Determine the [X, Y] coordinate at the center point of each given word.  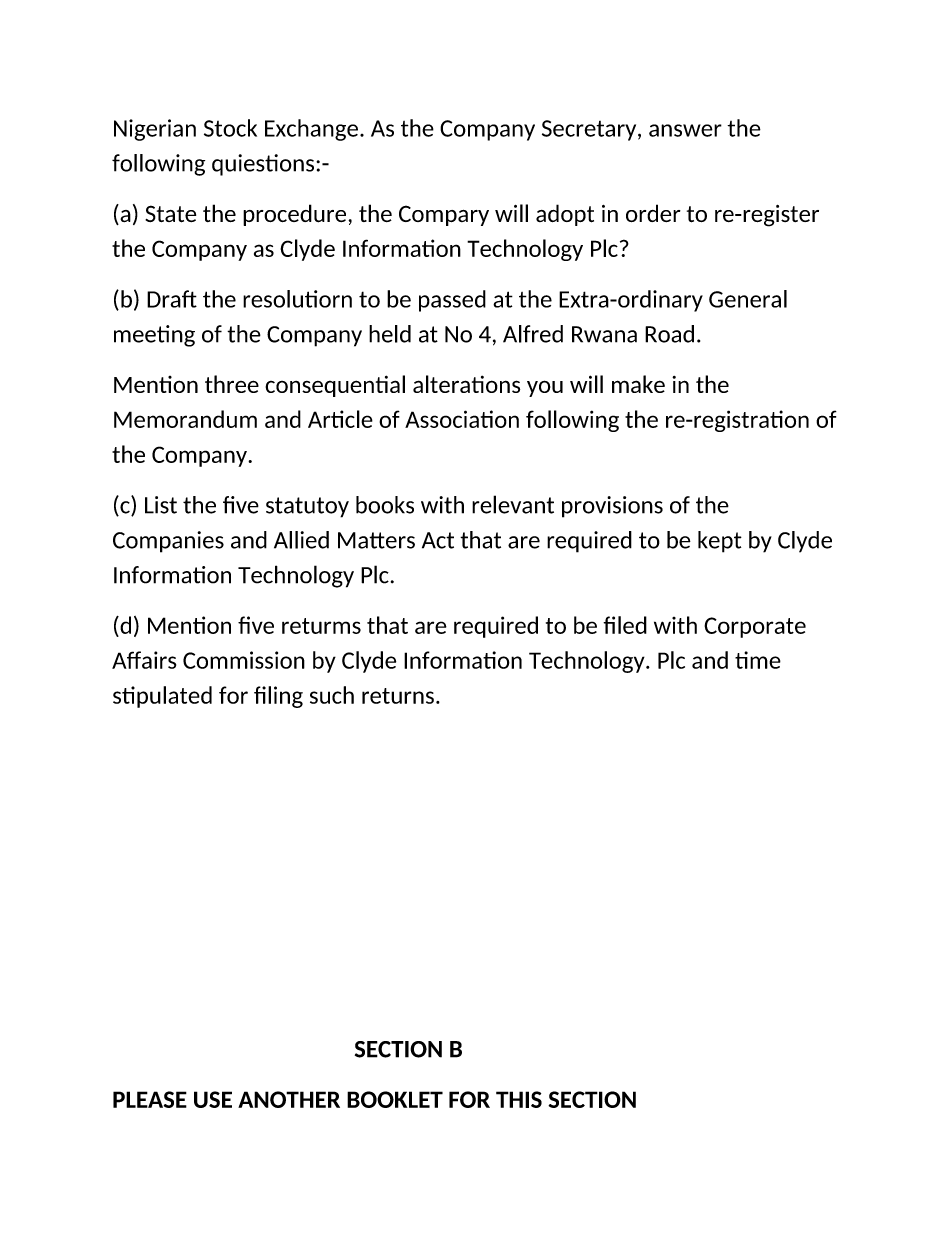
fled [625, 625]
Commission [244, 660]
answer [685, 130]
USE [213, 1099]
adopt [565, 215]
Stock [230, 128]
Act [438, 540]
